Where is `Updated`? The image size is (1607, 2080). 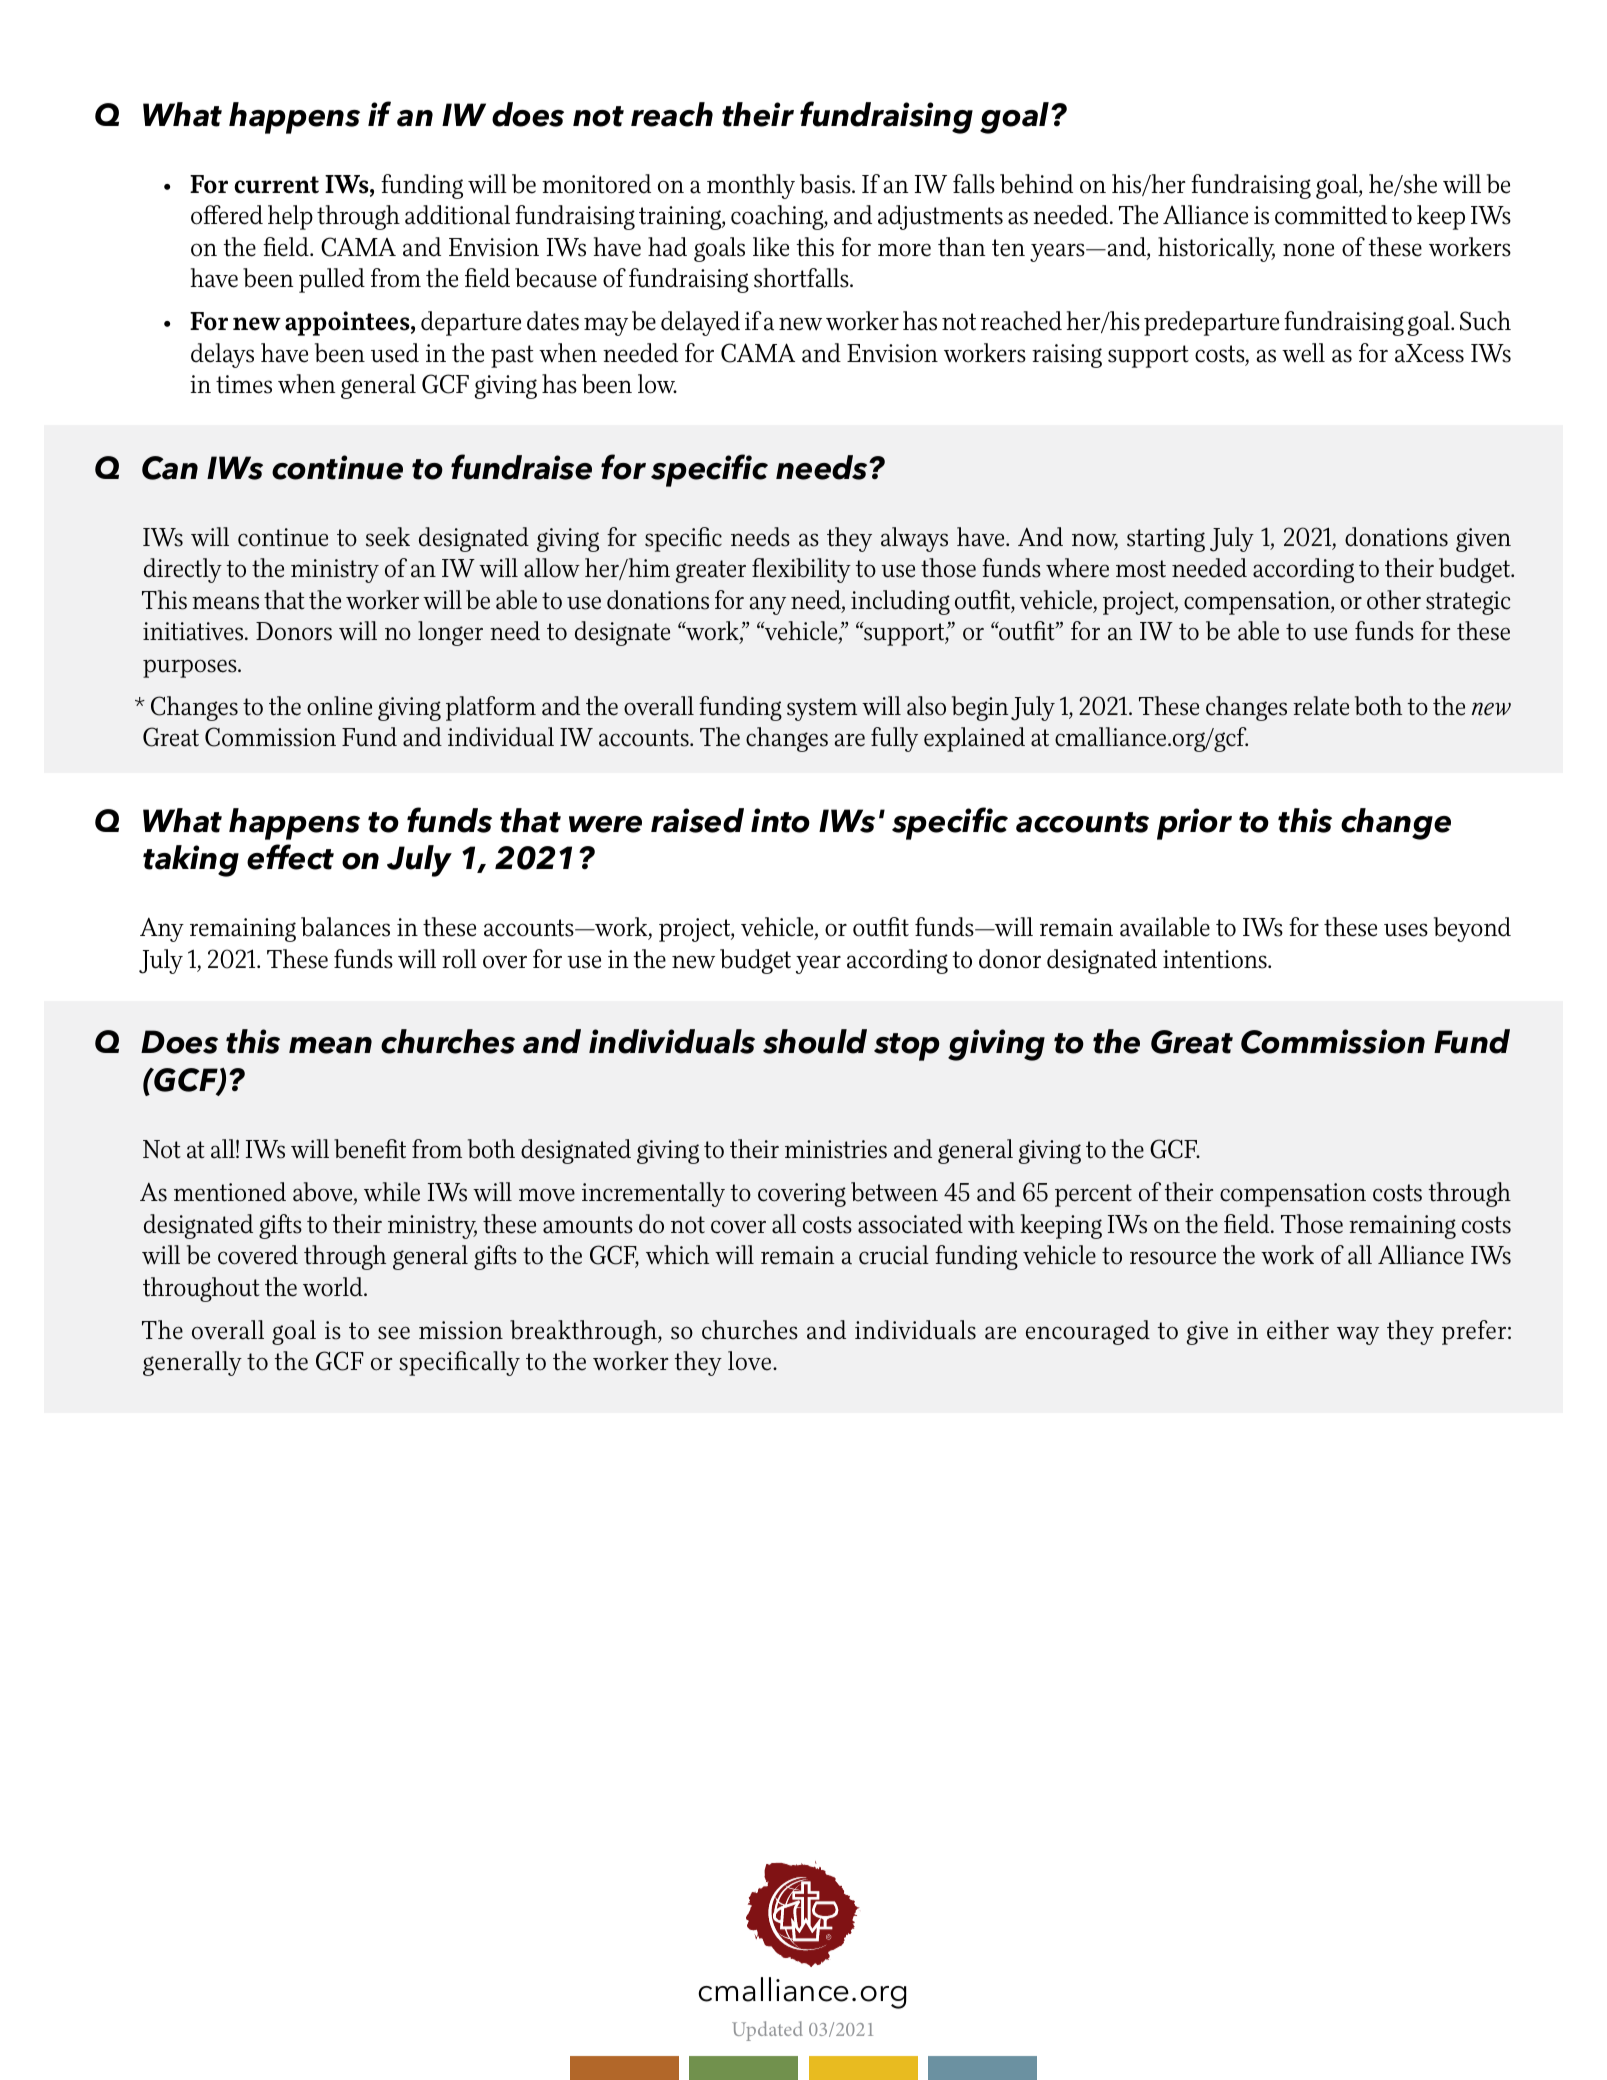 Updated is located at coordinates (767, 2031).
